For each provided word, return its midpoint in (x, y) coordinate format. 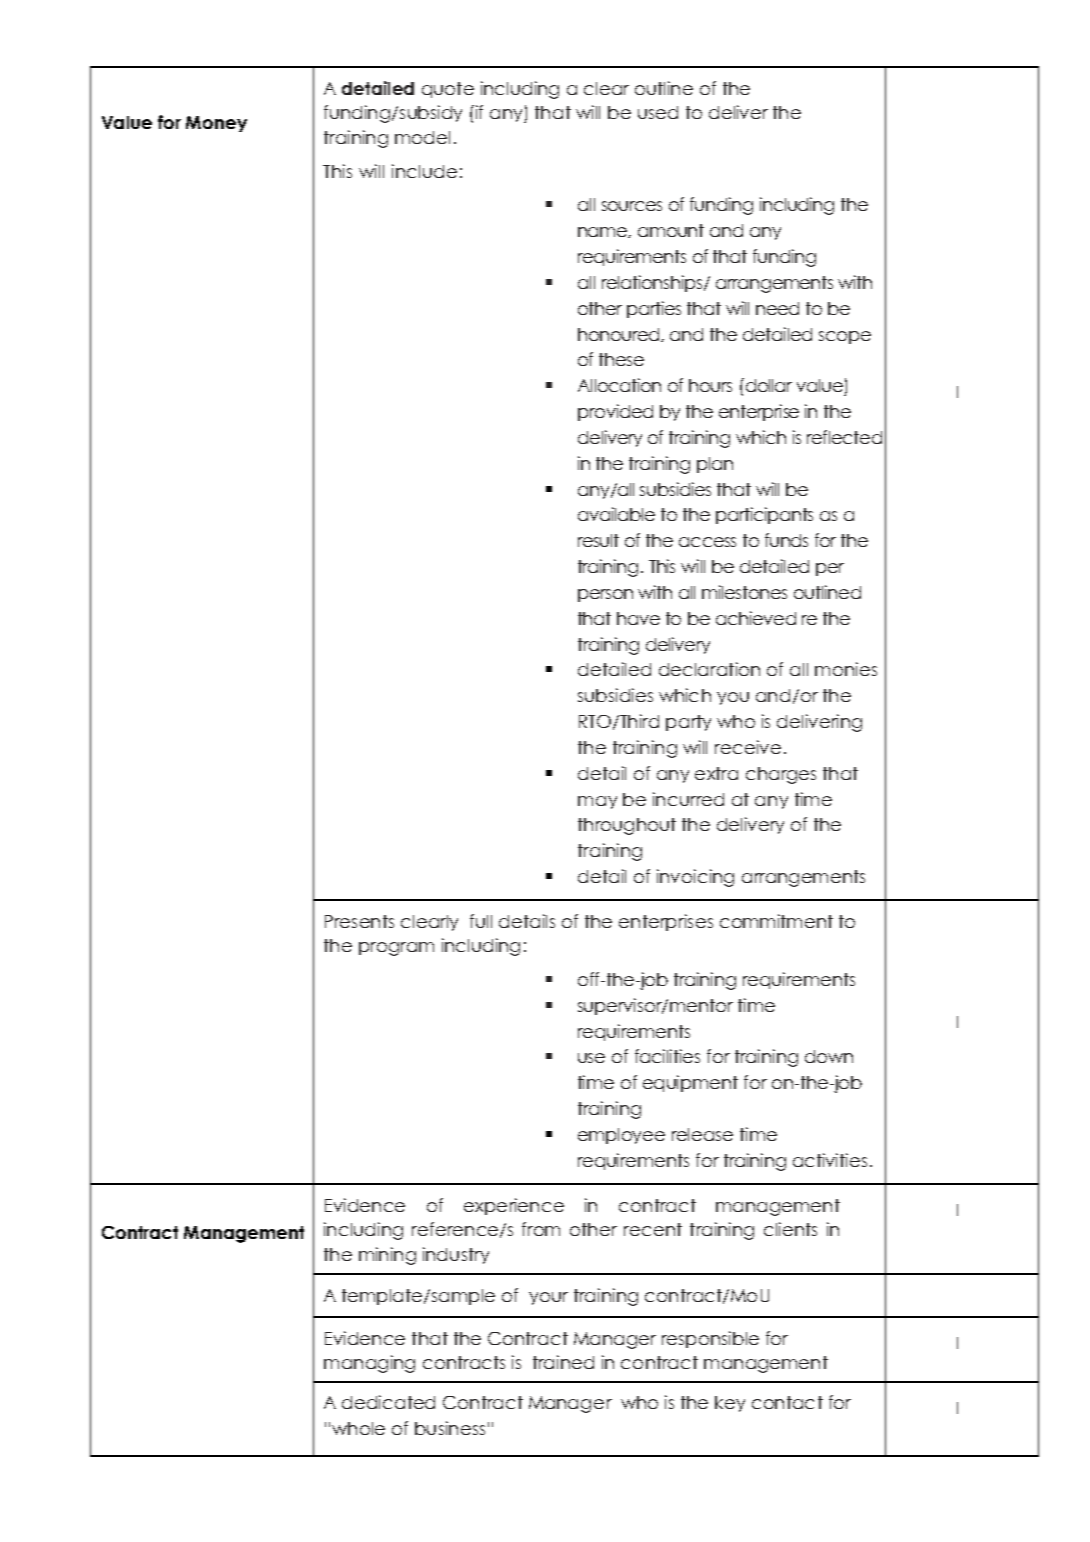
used (658, 112)
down (829, 1056)
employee (621, 1136)
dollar (767, 385)
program (396, 949)
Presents (359, 921)
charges (781, 775)
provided (615, 412)
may (597, 802)
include (424, 171)
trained (563, 1362)
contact (787, 1402)
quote (448, 90)
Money (216, 124)
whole (358, 1428)
